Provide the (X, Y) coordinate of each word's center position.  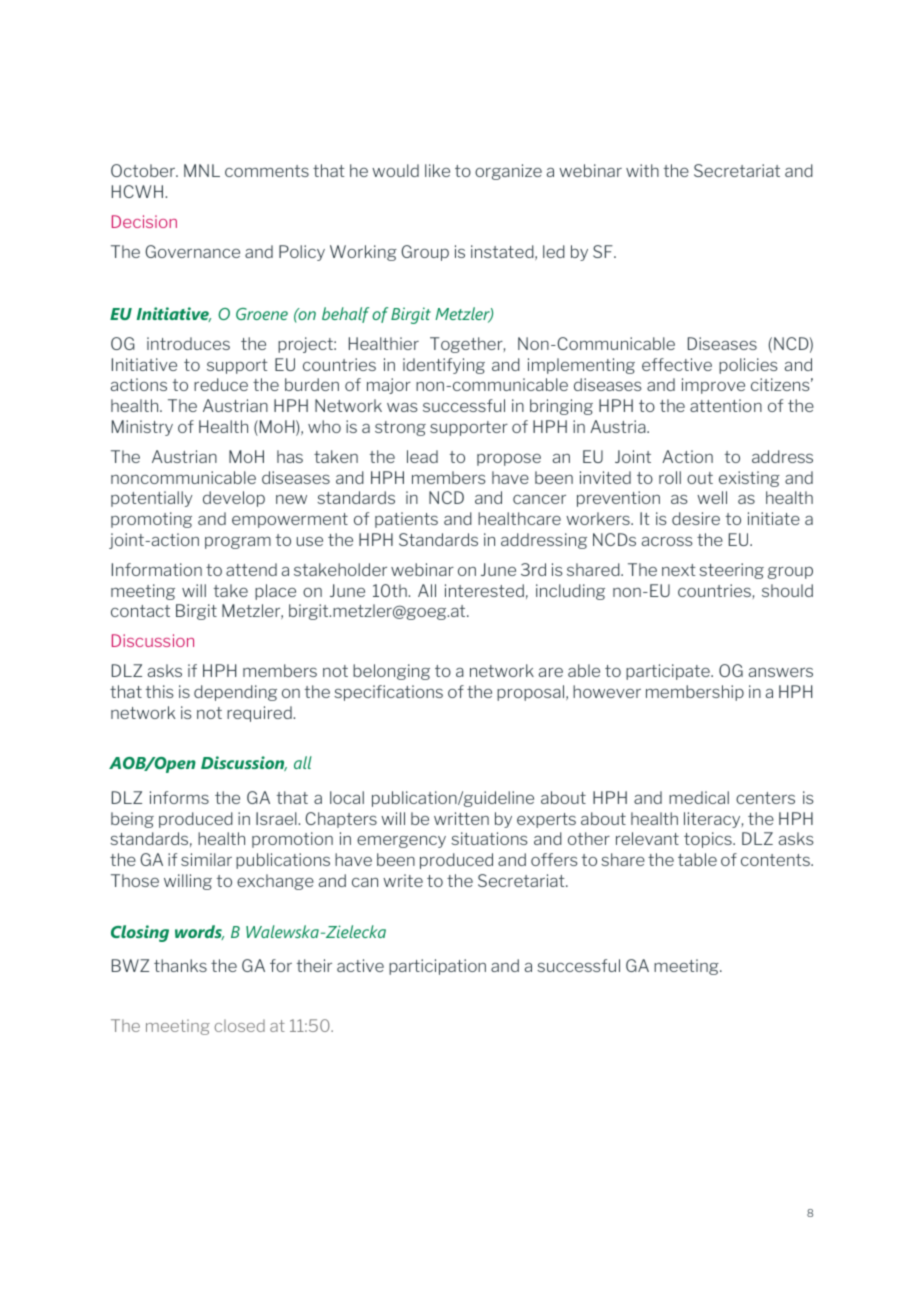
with (642, 170)
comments (267, 171)
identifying (444, 366)
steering (731, 571)
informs (179, 797)
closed (240, 1025)
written (461, 818)
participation (437, 967)
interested (484, 590)
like (437, 170)
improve (713, 386)
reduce (221, 384)
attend (251, 569)
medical (699, 797)
